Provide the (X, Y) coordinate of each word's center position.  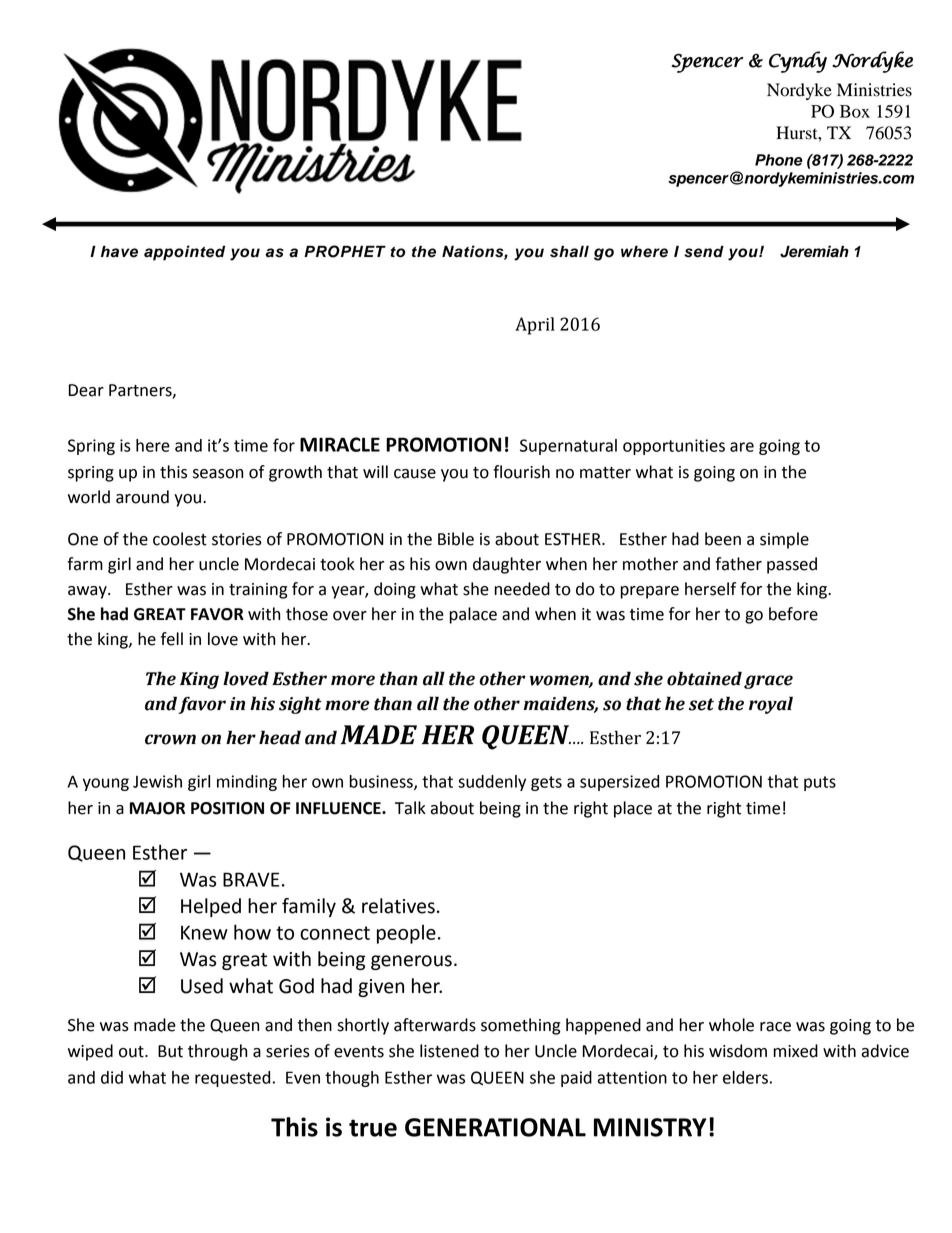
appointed (184, 253)
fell (172, 639)
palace (473, 615)
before (793, 614)
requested (232, 1079)
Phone (779, 160)
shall (569, 251)
